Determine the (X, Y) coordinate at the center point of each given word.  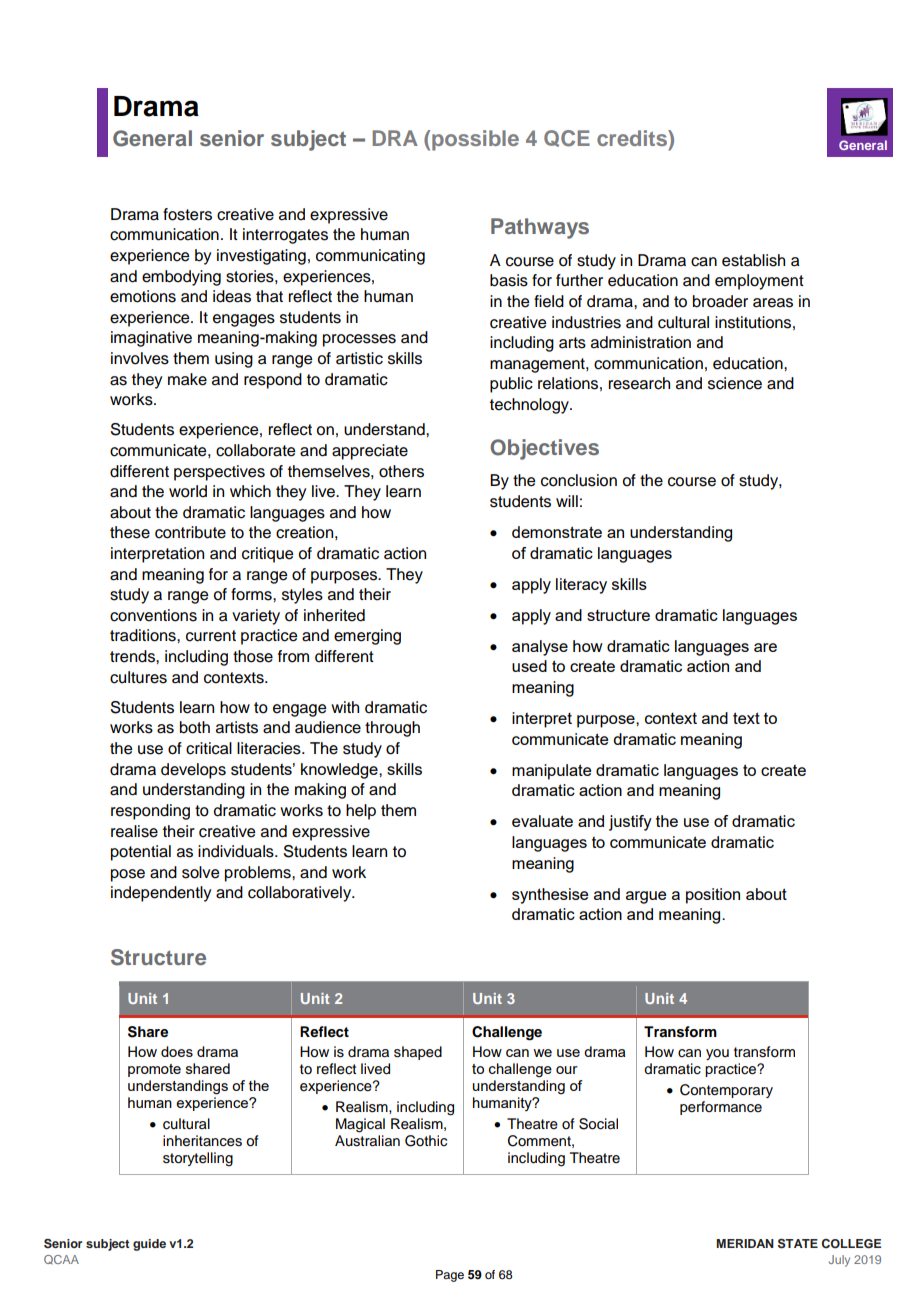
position (713, 896)
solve (200, 872)
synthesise (550, 896)
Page (450, 1276)
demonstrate (557, 532)
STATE (798, 1244)
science (735, 383)
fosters (187, 214)
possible (475, 140)
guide (149, 1245)
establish (753, 260)
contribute (190, 532)
